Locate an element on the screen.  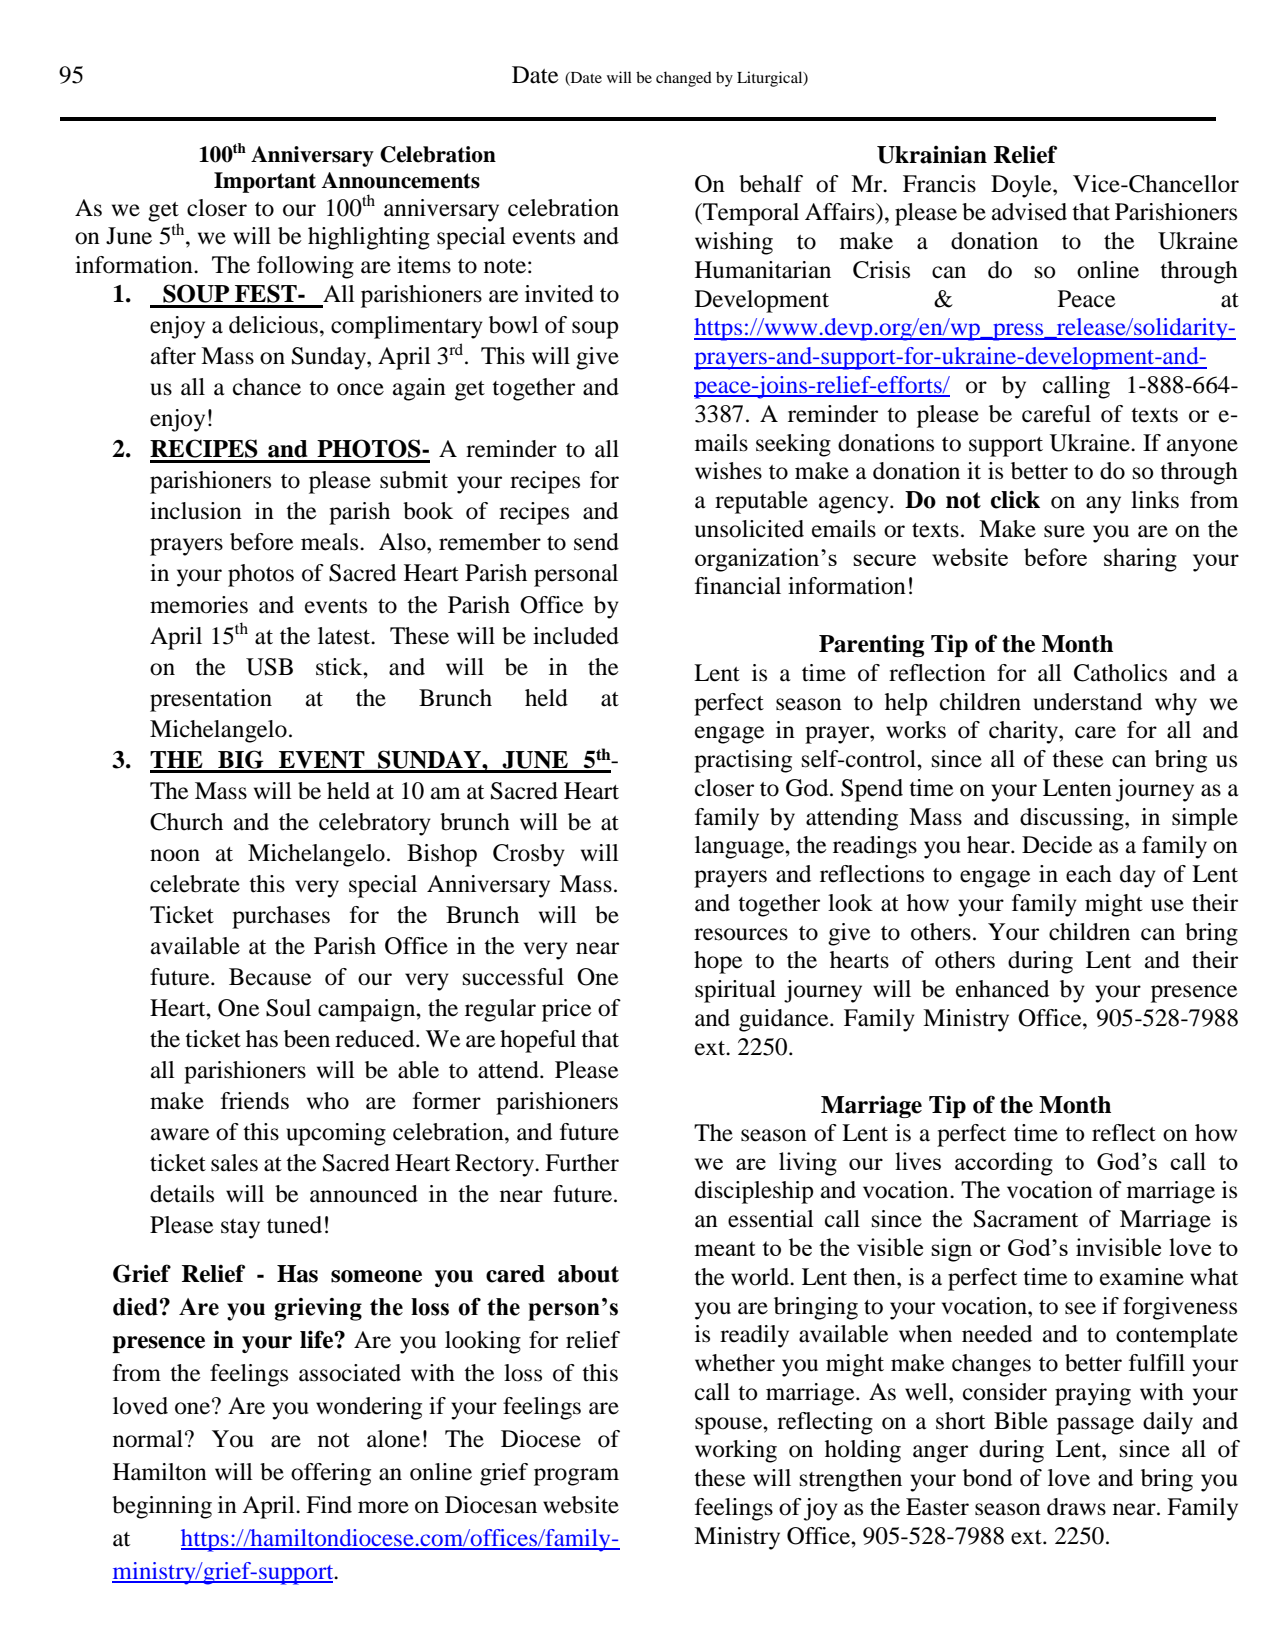
discussing is located at coordinates (1073, 819).
